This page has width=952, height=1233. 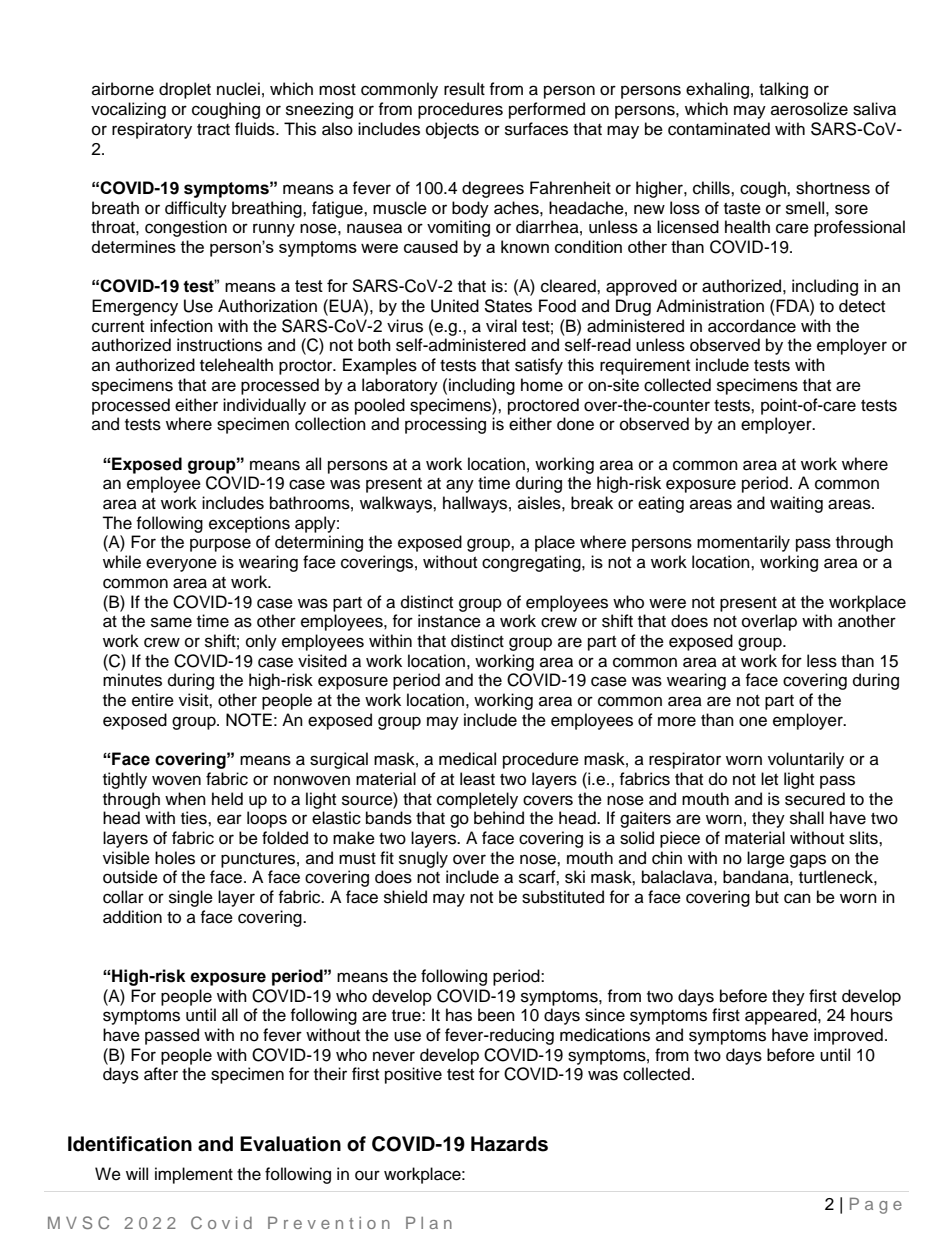 I want to click on purpose, so click(x=220, y=545).
